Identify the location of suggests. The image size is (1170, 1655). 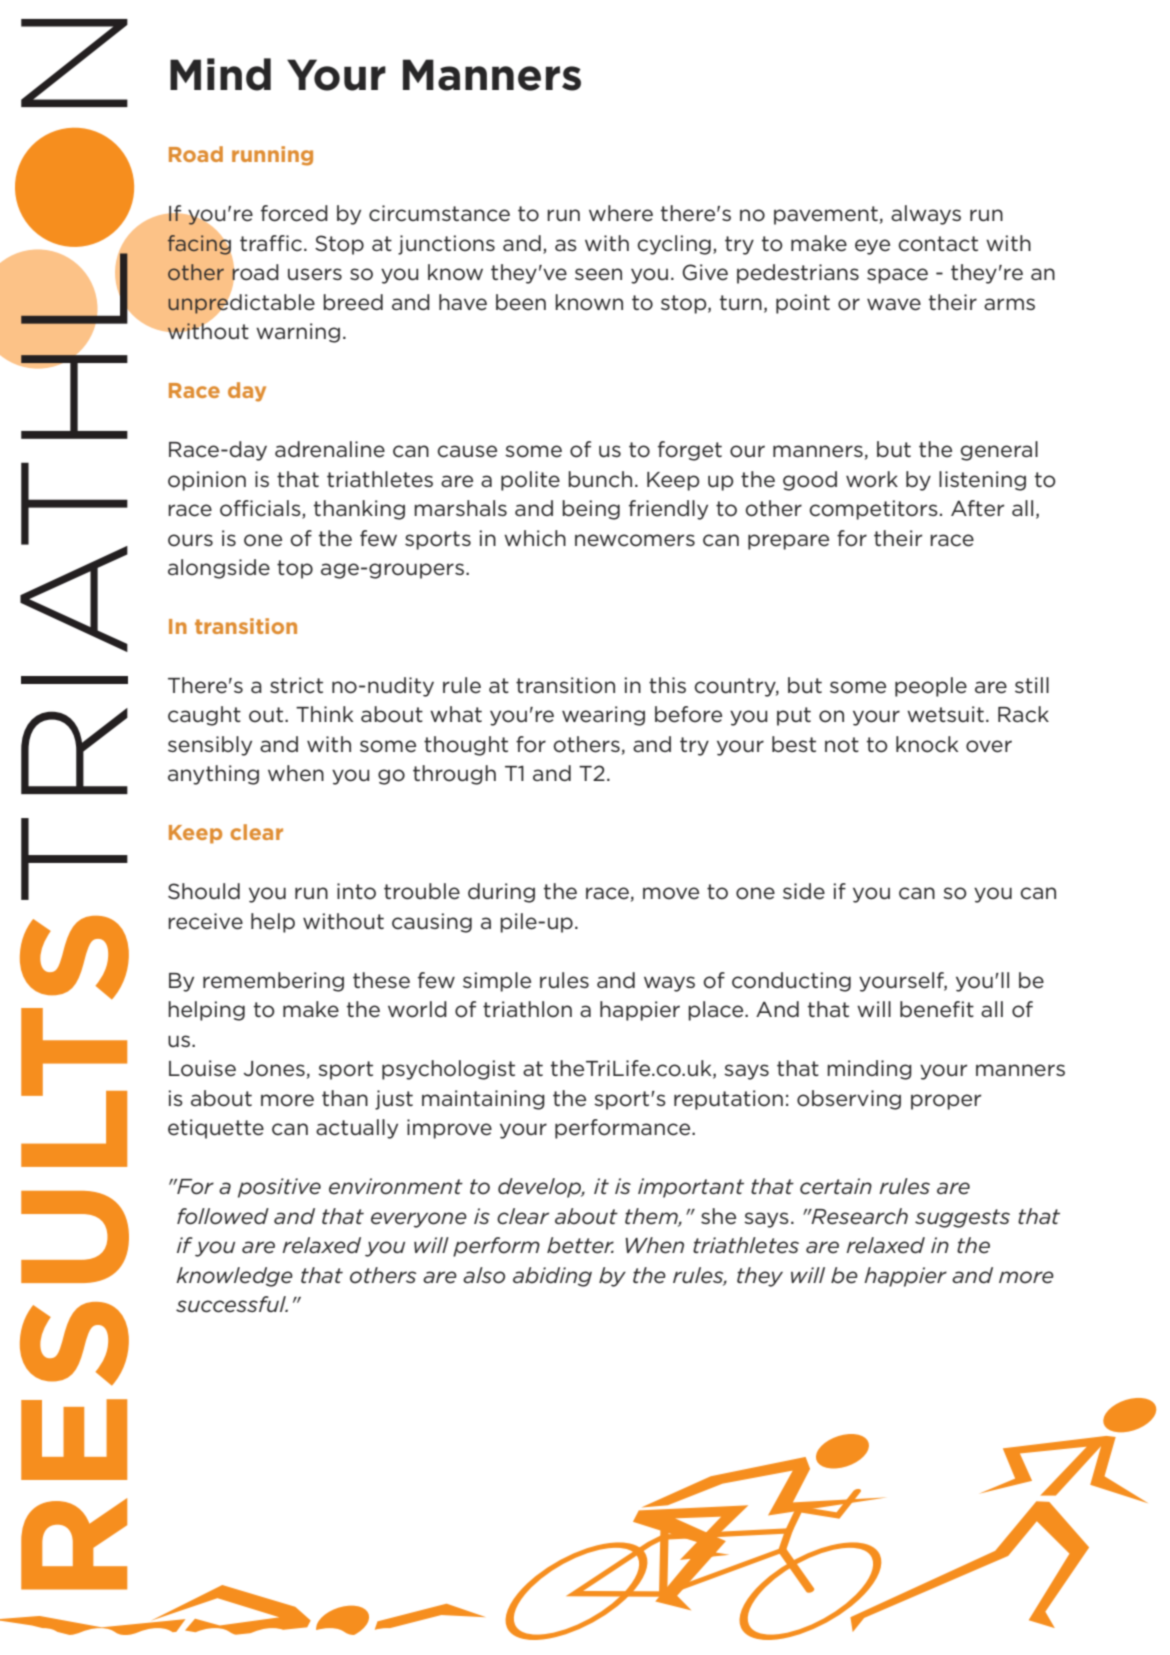
(962, 1218).
